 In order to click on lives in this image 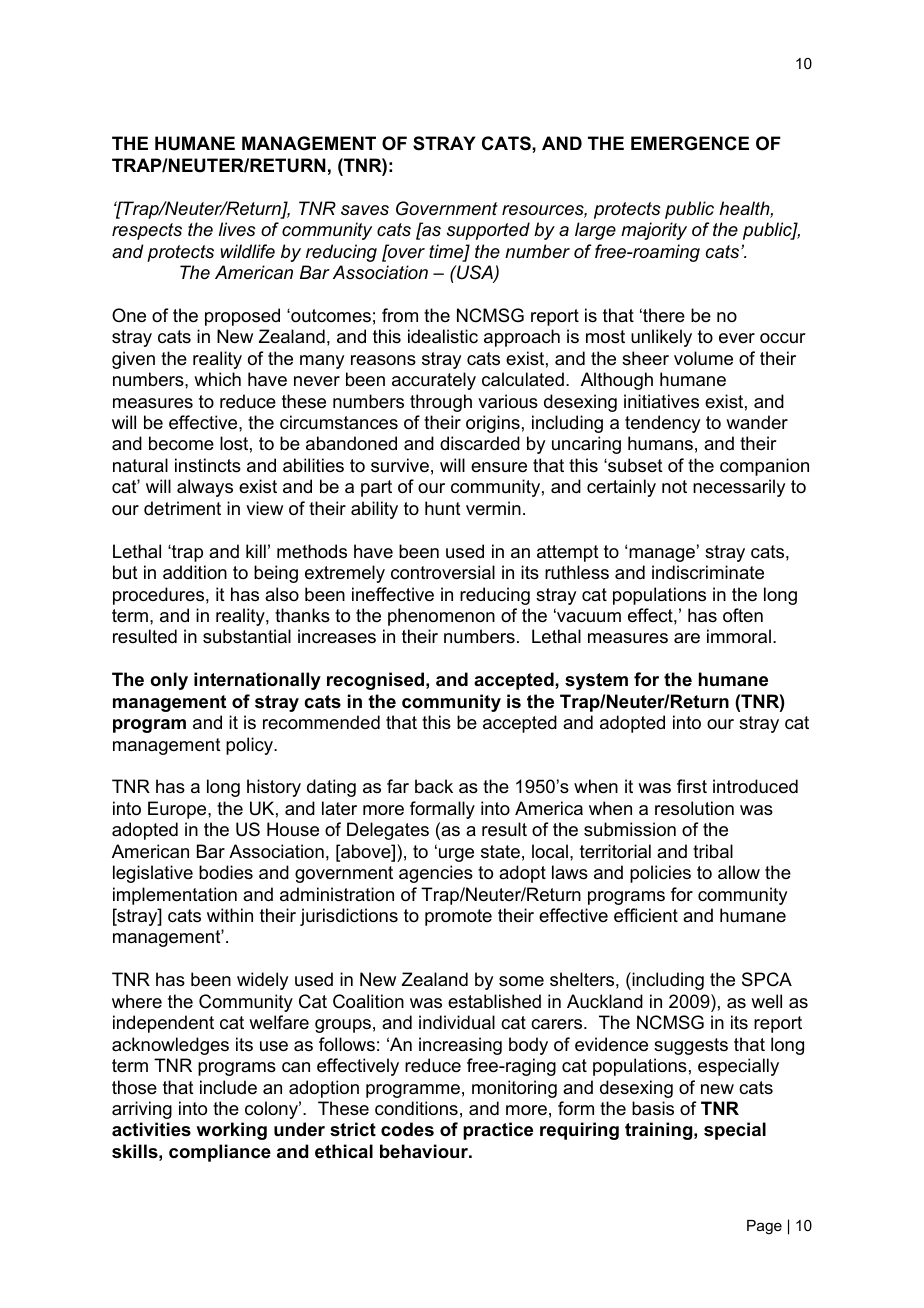, I will do `click(237, 229)`.
